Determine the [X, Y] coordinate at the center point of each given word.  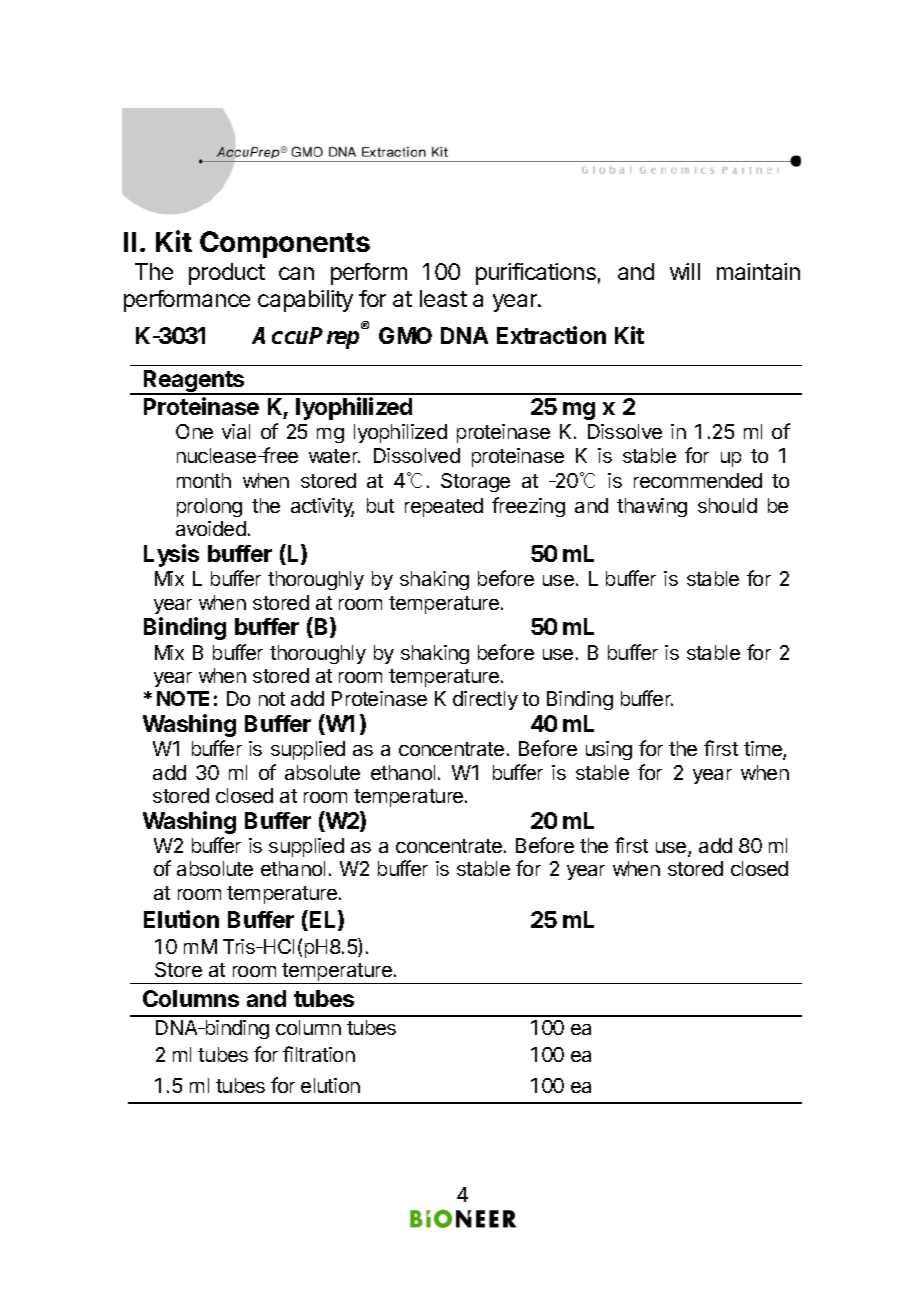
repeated [444, 507]
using [609, 750]
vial [236, 431]
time [764, 750]
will [685, 271]
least [443, 298]
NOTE [183, 698]
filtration [319, 1054]
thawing [652, 507]
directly [485, 700]
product [227, 274]
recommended [698, 480]
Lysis [171, 555]
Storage [475, 482]
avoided [211, 528]
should [727, 505]
